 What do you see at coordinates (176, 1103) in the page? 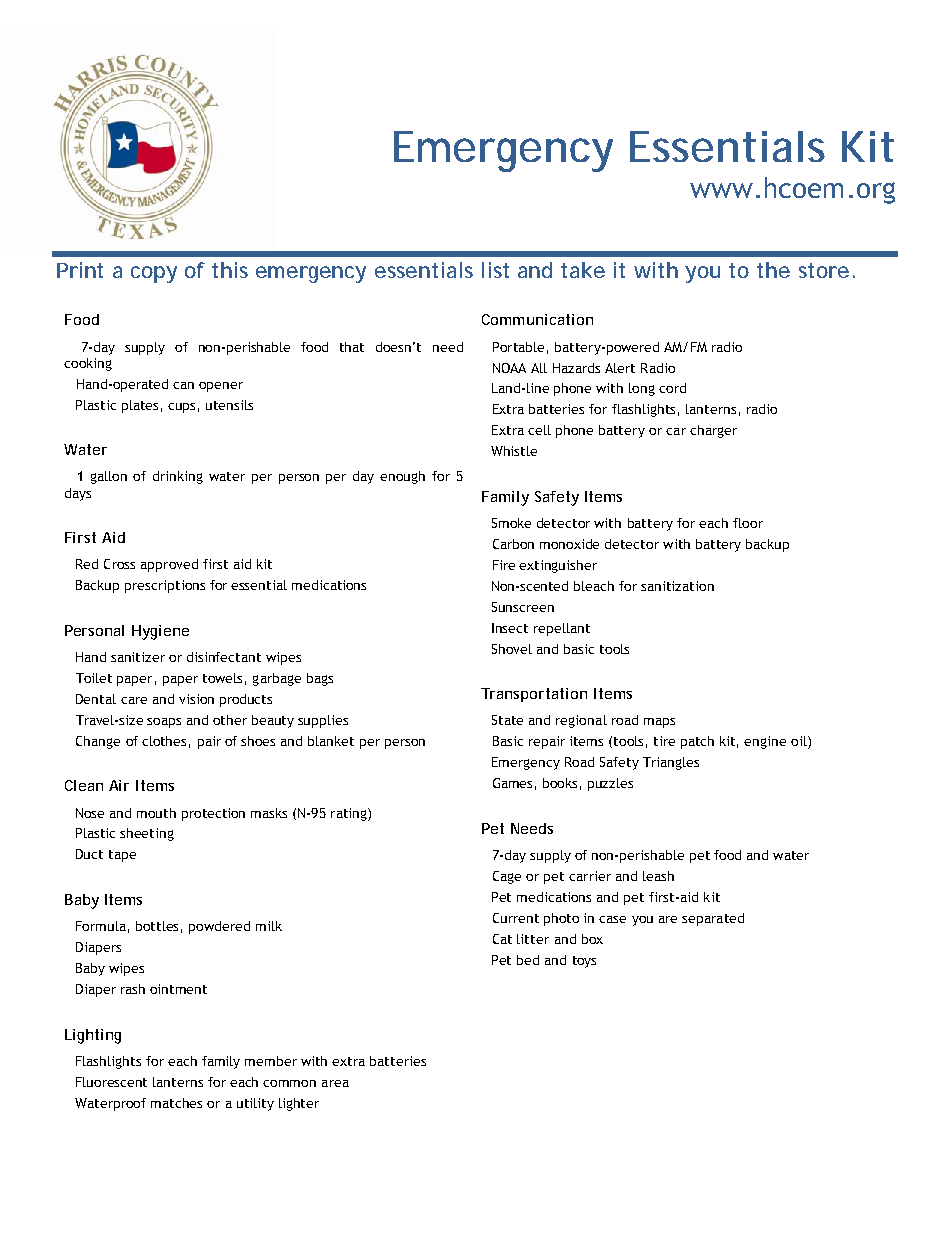
I see `matches` at bounding box center [176, 1103].
